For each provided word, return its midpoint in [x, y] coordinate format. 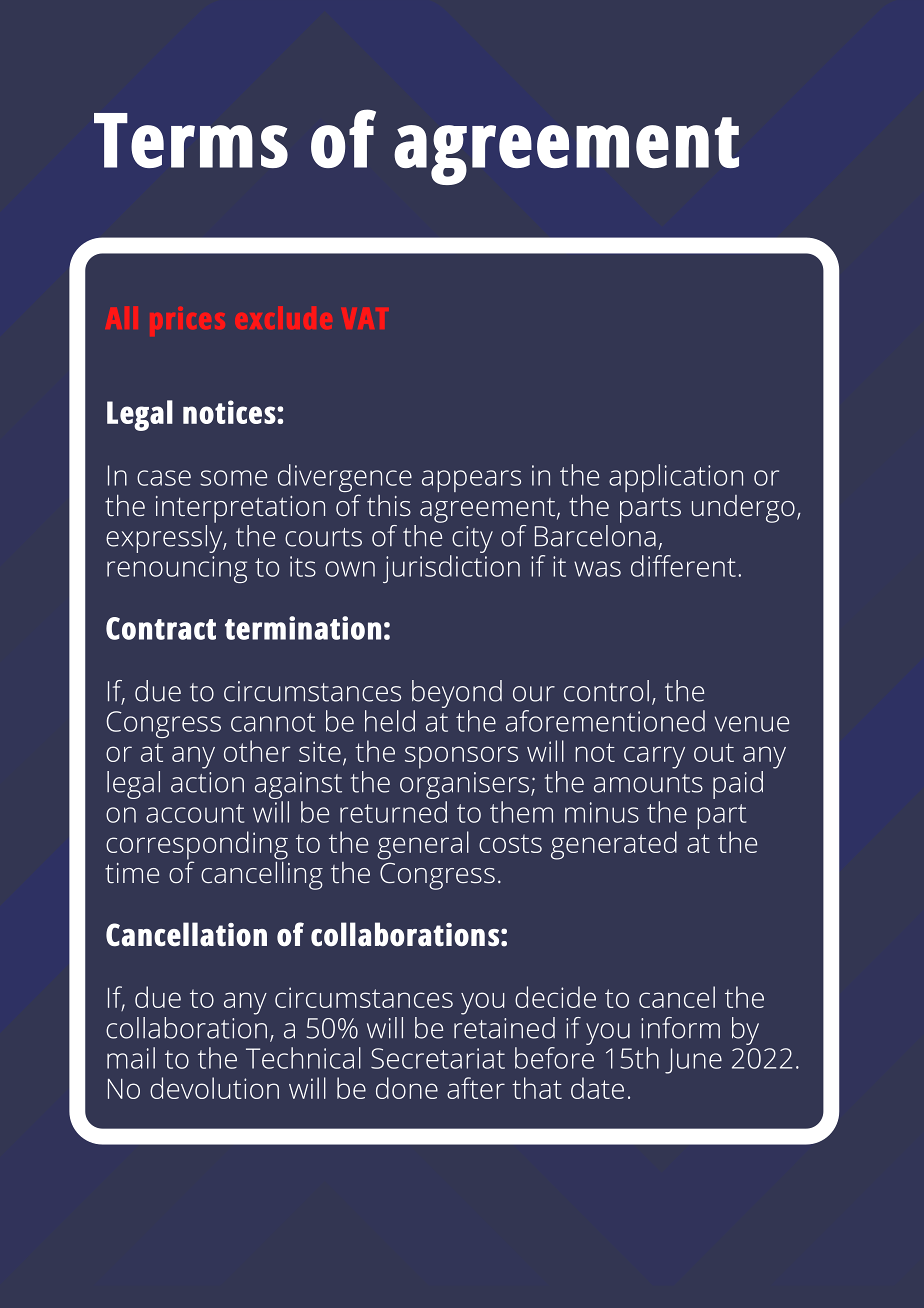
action [207, 782]
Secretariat [438, 1058]
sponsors [461, 757]
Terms [191, 140]
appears [471, 481]
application [676, 478]
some [233, 478]
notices [230, 412]
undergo [743, 509]
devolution [214, 1088]
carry [654, 757]
